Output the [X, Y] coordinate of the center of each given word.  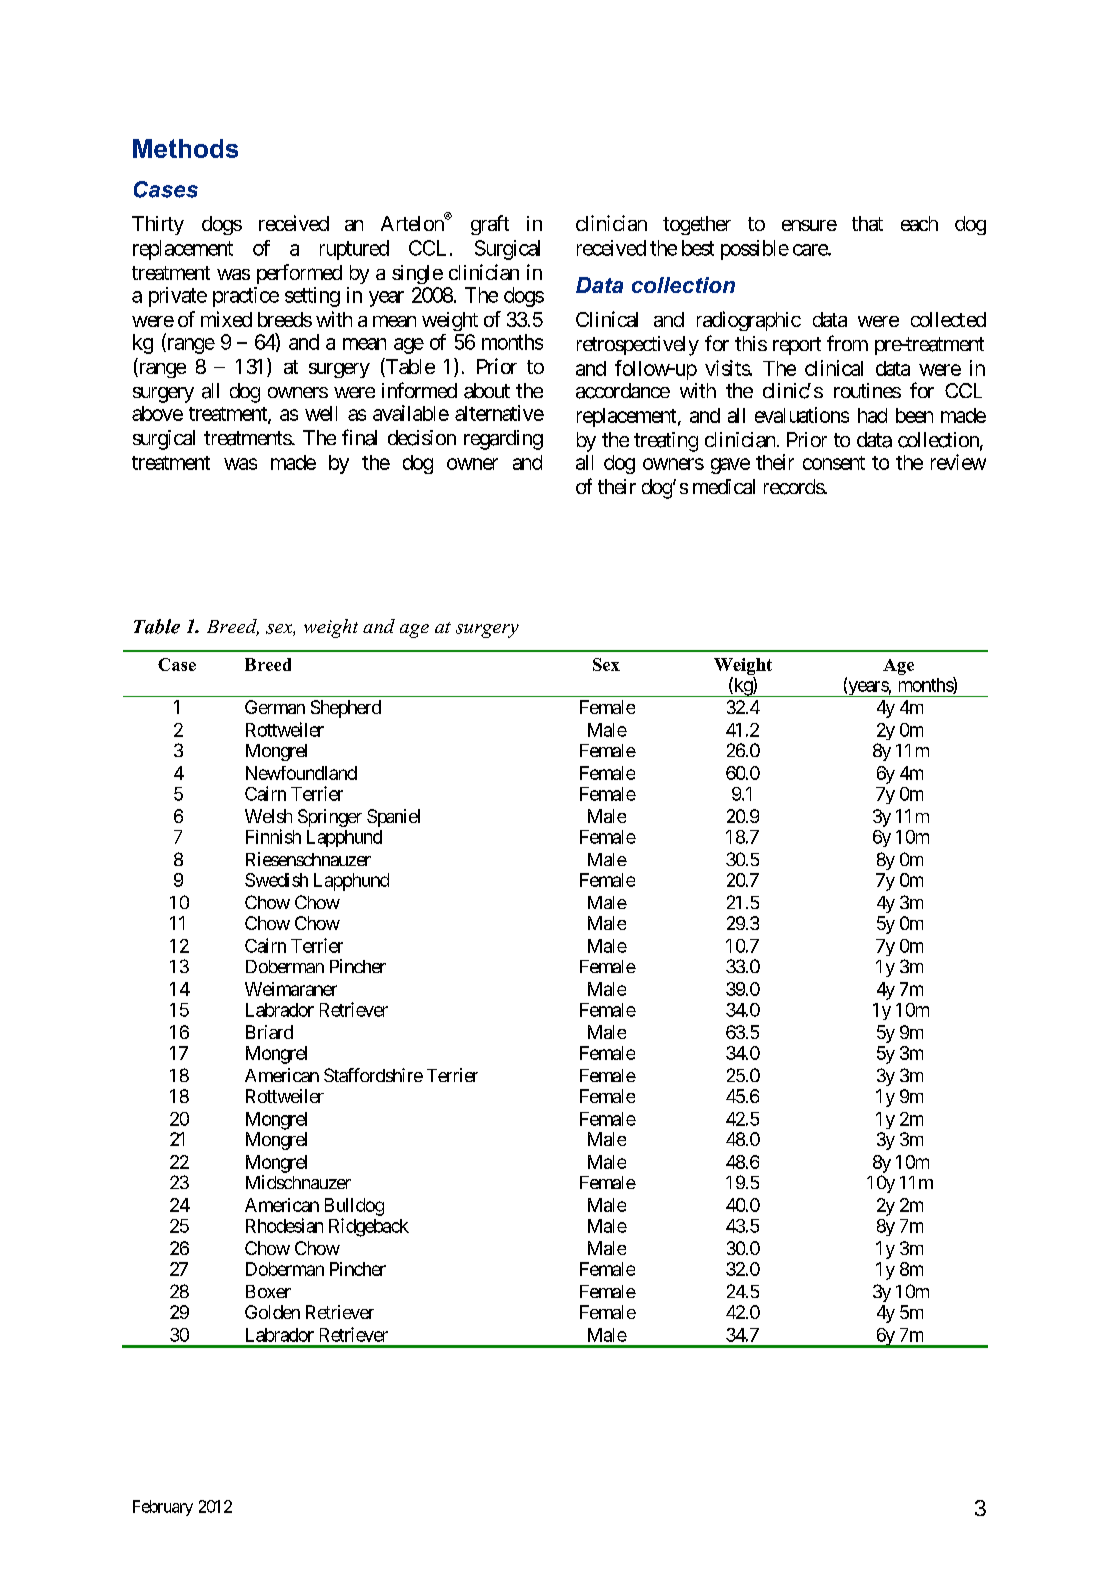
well [321, 413]
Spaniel [393, 818]
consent [834, 463]
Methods [185, 148]
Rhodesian [284, 1225]
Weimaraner [291, 989]
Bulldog [354, 1207]
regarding [503, 440]
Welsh [268, 816]
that [867, 223]
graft [490, 225]
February [163, 1508]
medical [724, 486]
